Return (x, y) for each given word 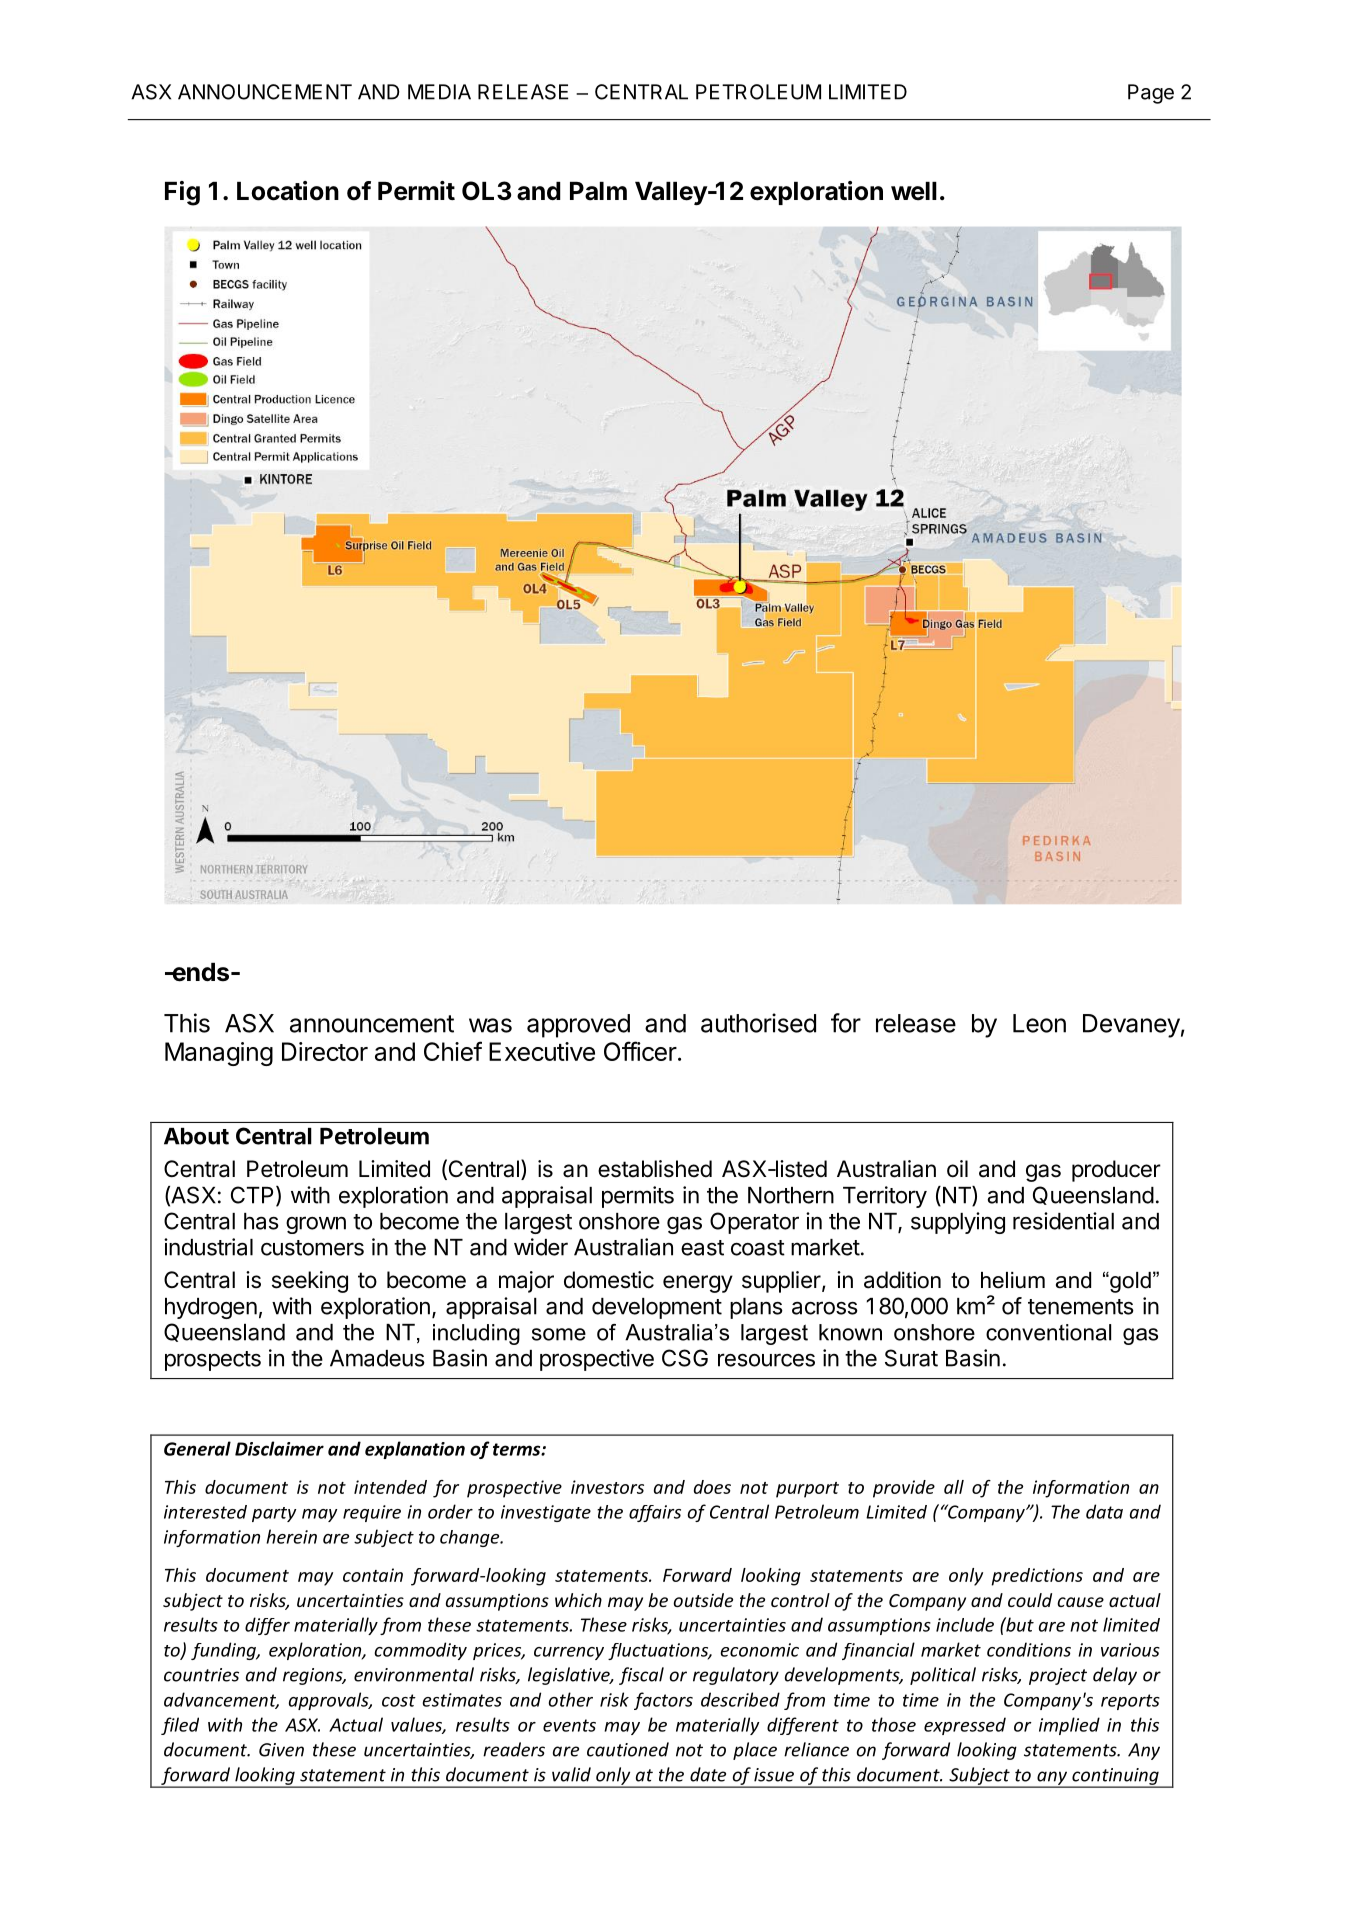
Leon (1039, 1023)
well (914, 191)
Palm (598, 191)
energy (698, 1284)
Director (325, 1051)
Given (281, 1750)
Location (288, 191)
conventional (1048, 1332)
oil (957, 1169)
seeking (310, 1282)
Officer (640, 1051)
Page (1151, 94)
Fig (182, 193)
